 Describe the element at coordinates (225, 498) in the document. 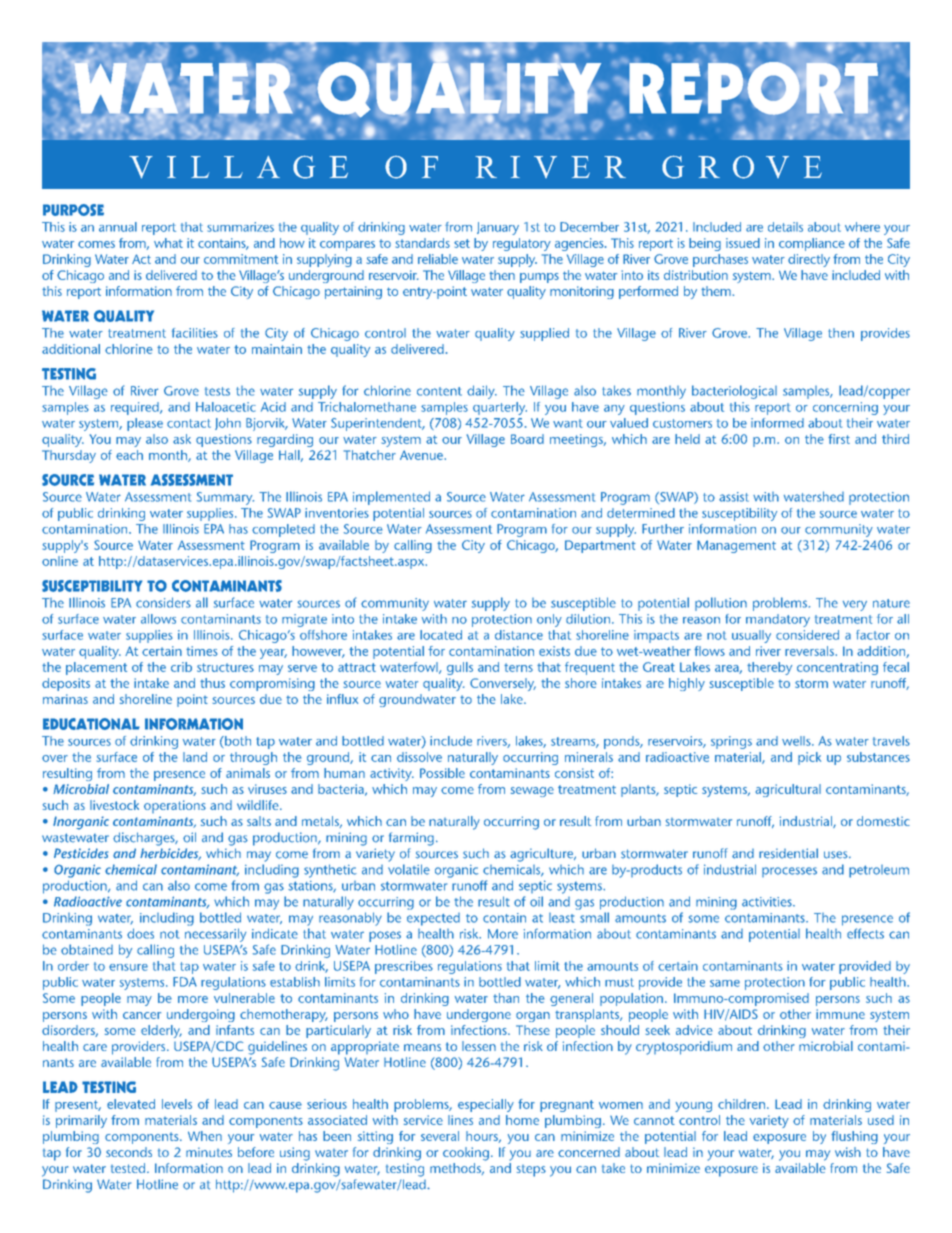

I see `Summary` at that location.
